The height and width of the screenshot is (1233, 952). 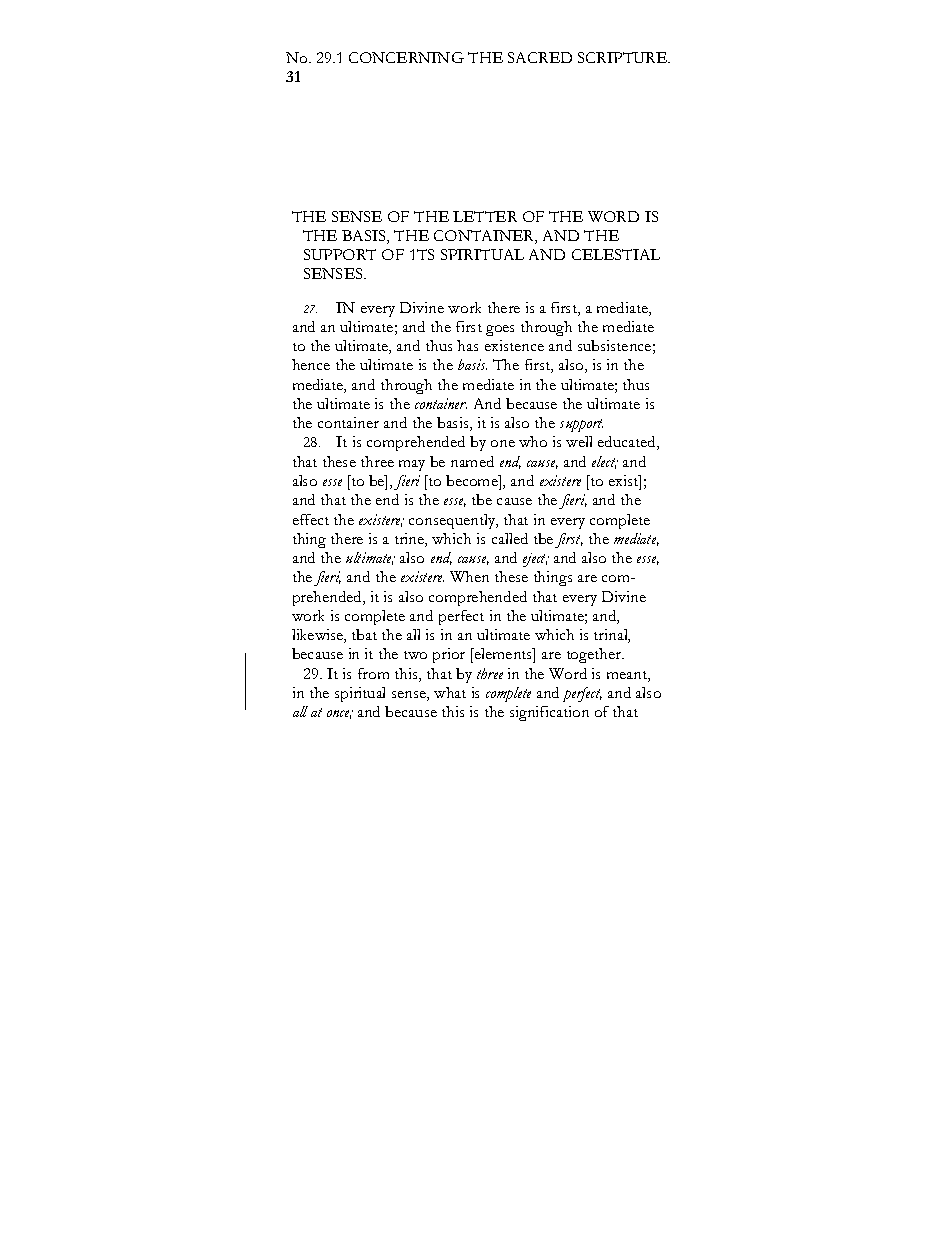 What do you see at coordinates (373, 673) in the screenshot?
I see `from` at bounding box center [373, 673].
